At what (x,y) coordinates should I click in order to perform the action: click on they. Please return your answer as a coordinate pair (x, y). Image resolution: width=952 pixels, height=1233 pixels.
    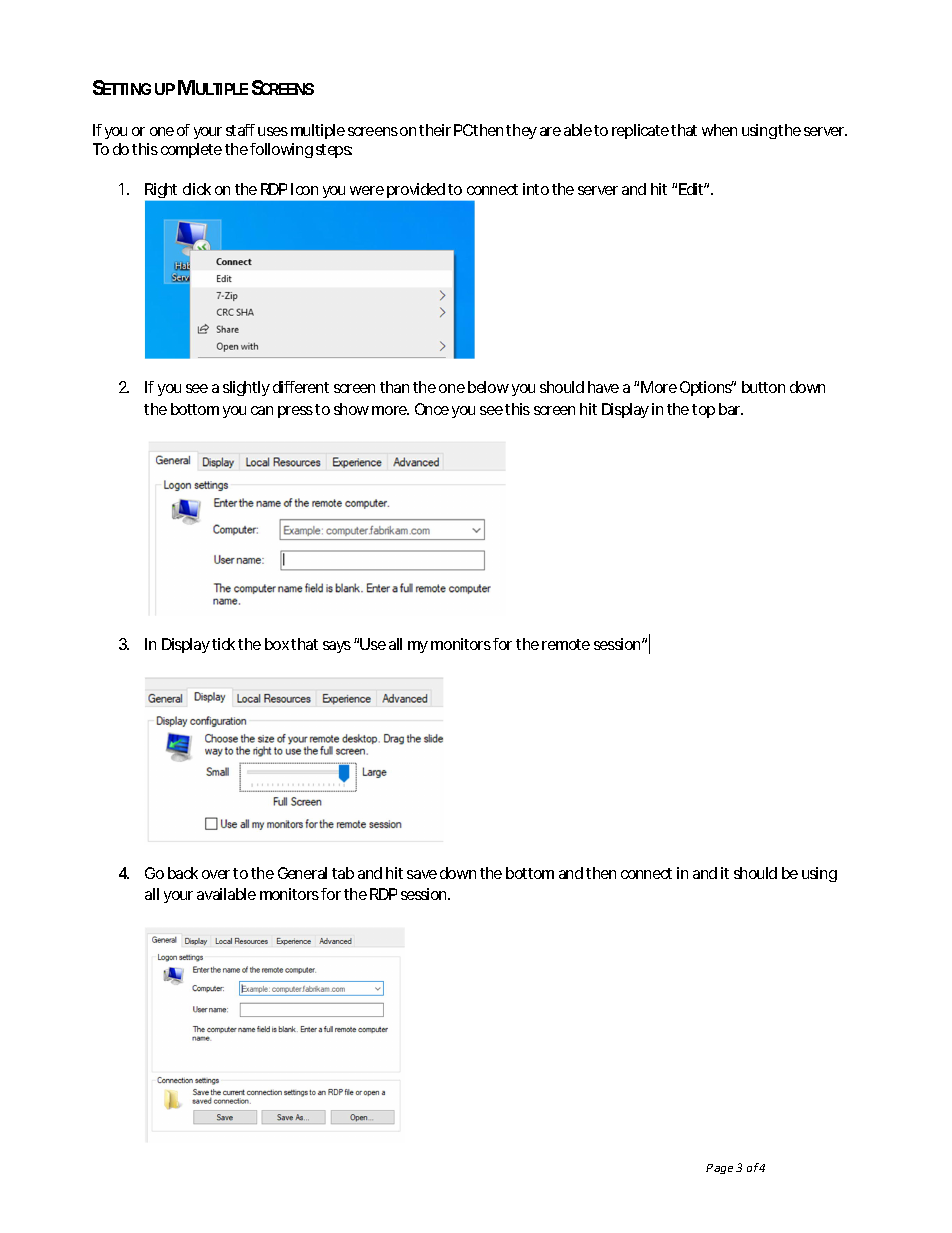
    Looking at the image, I should click on (521, 131).
